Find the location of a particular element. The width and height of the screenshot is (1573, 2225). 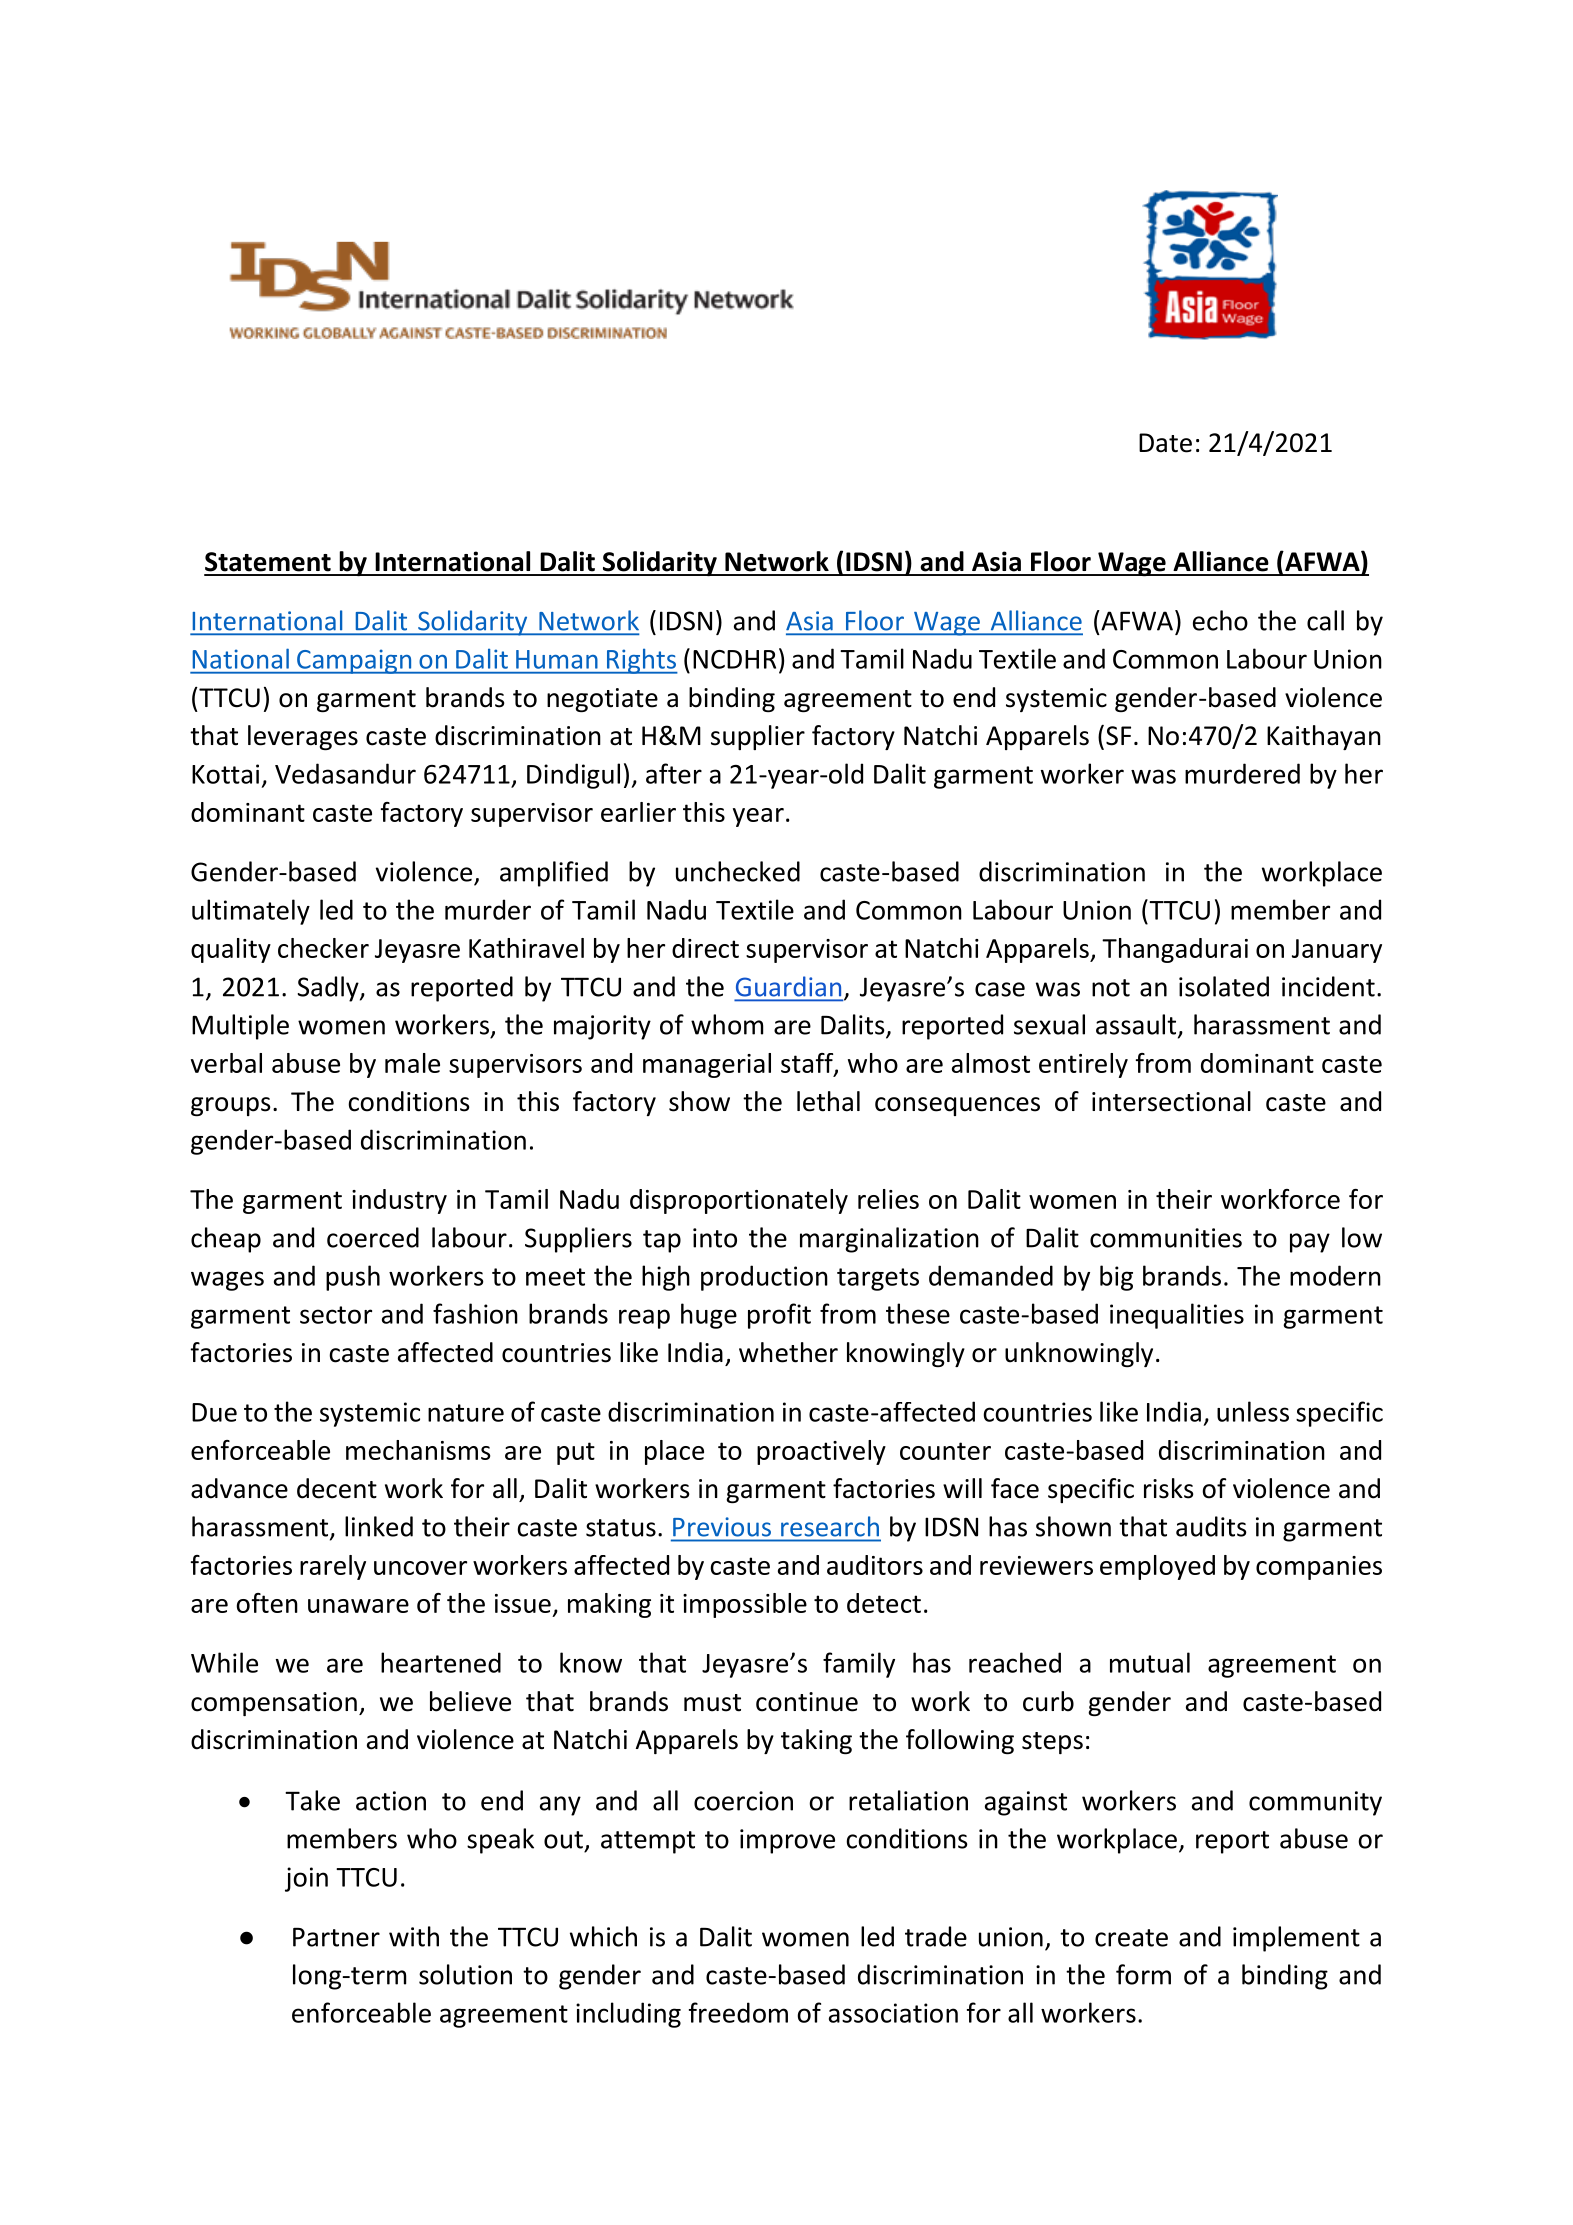

disproportionately is located at coordinates (739, 1201).
